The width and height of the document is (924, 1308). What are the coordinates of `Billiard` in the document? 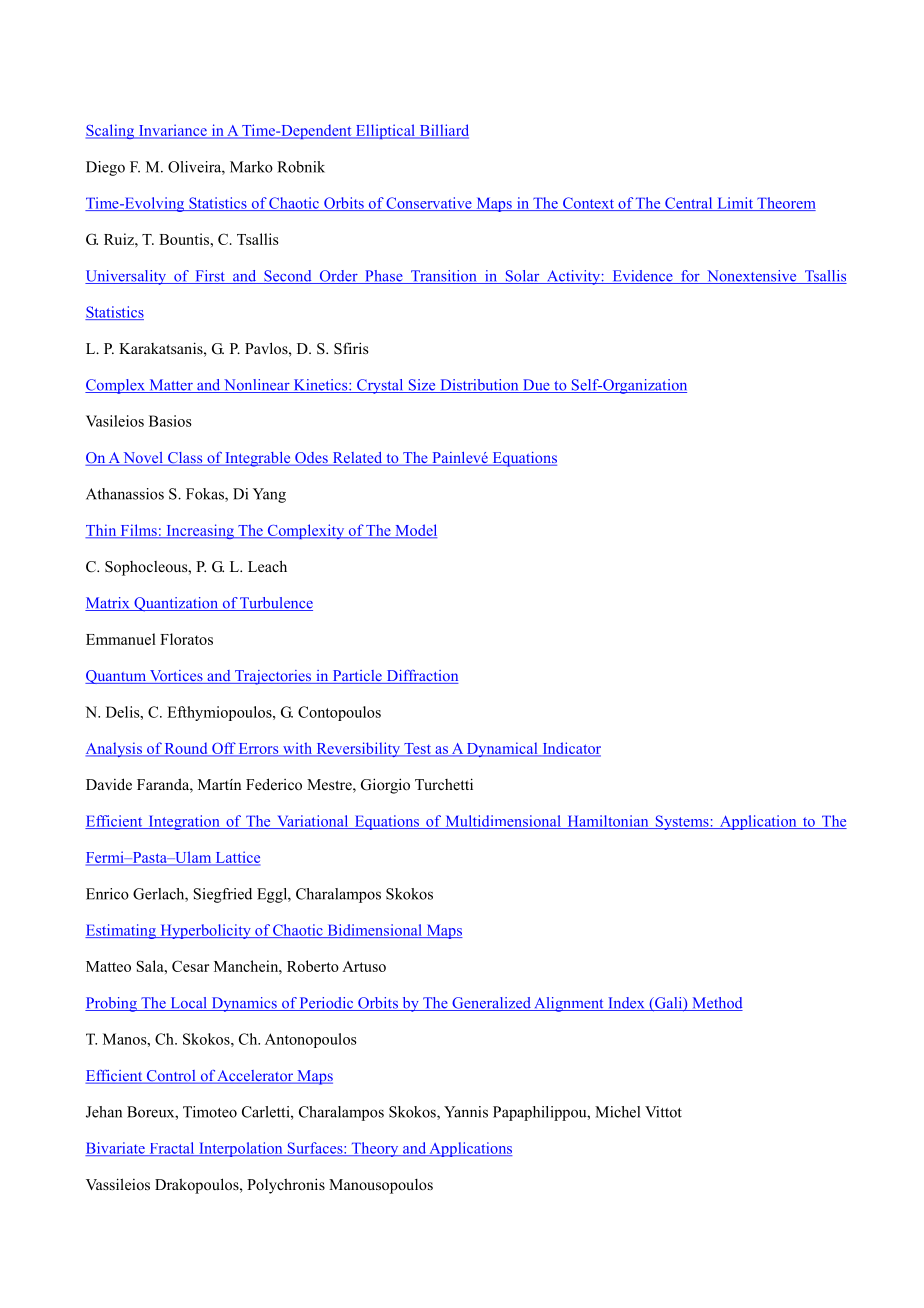 It's located at (443, 131).
